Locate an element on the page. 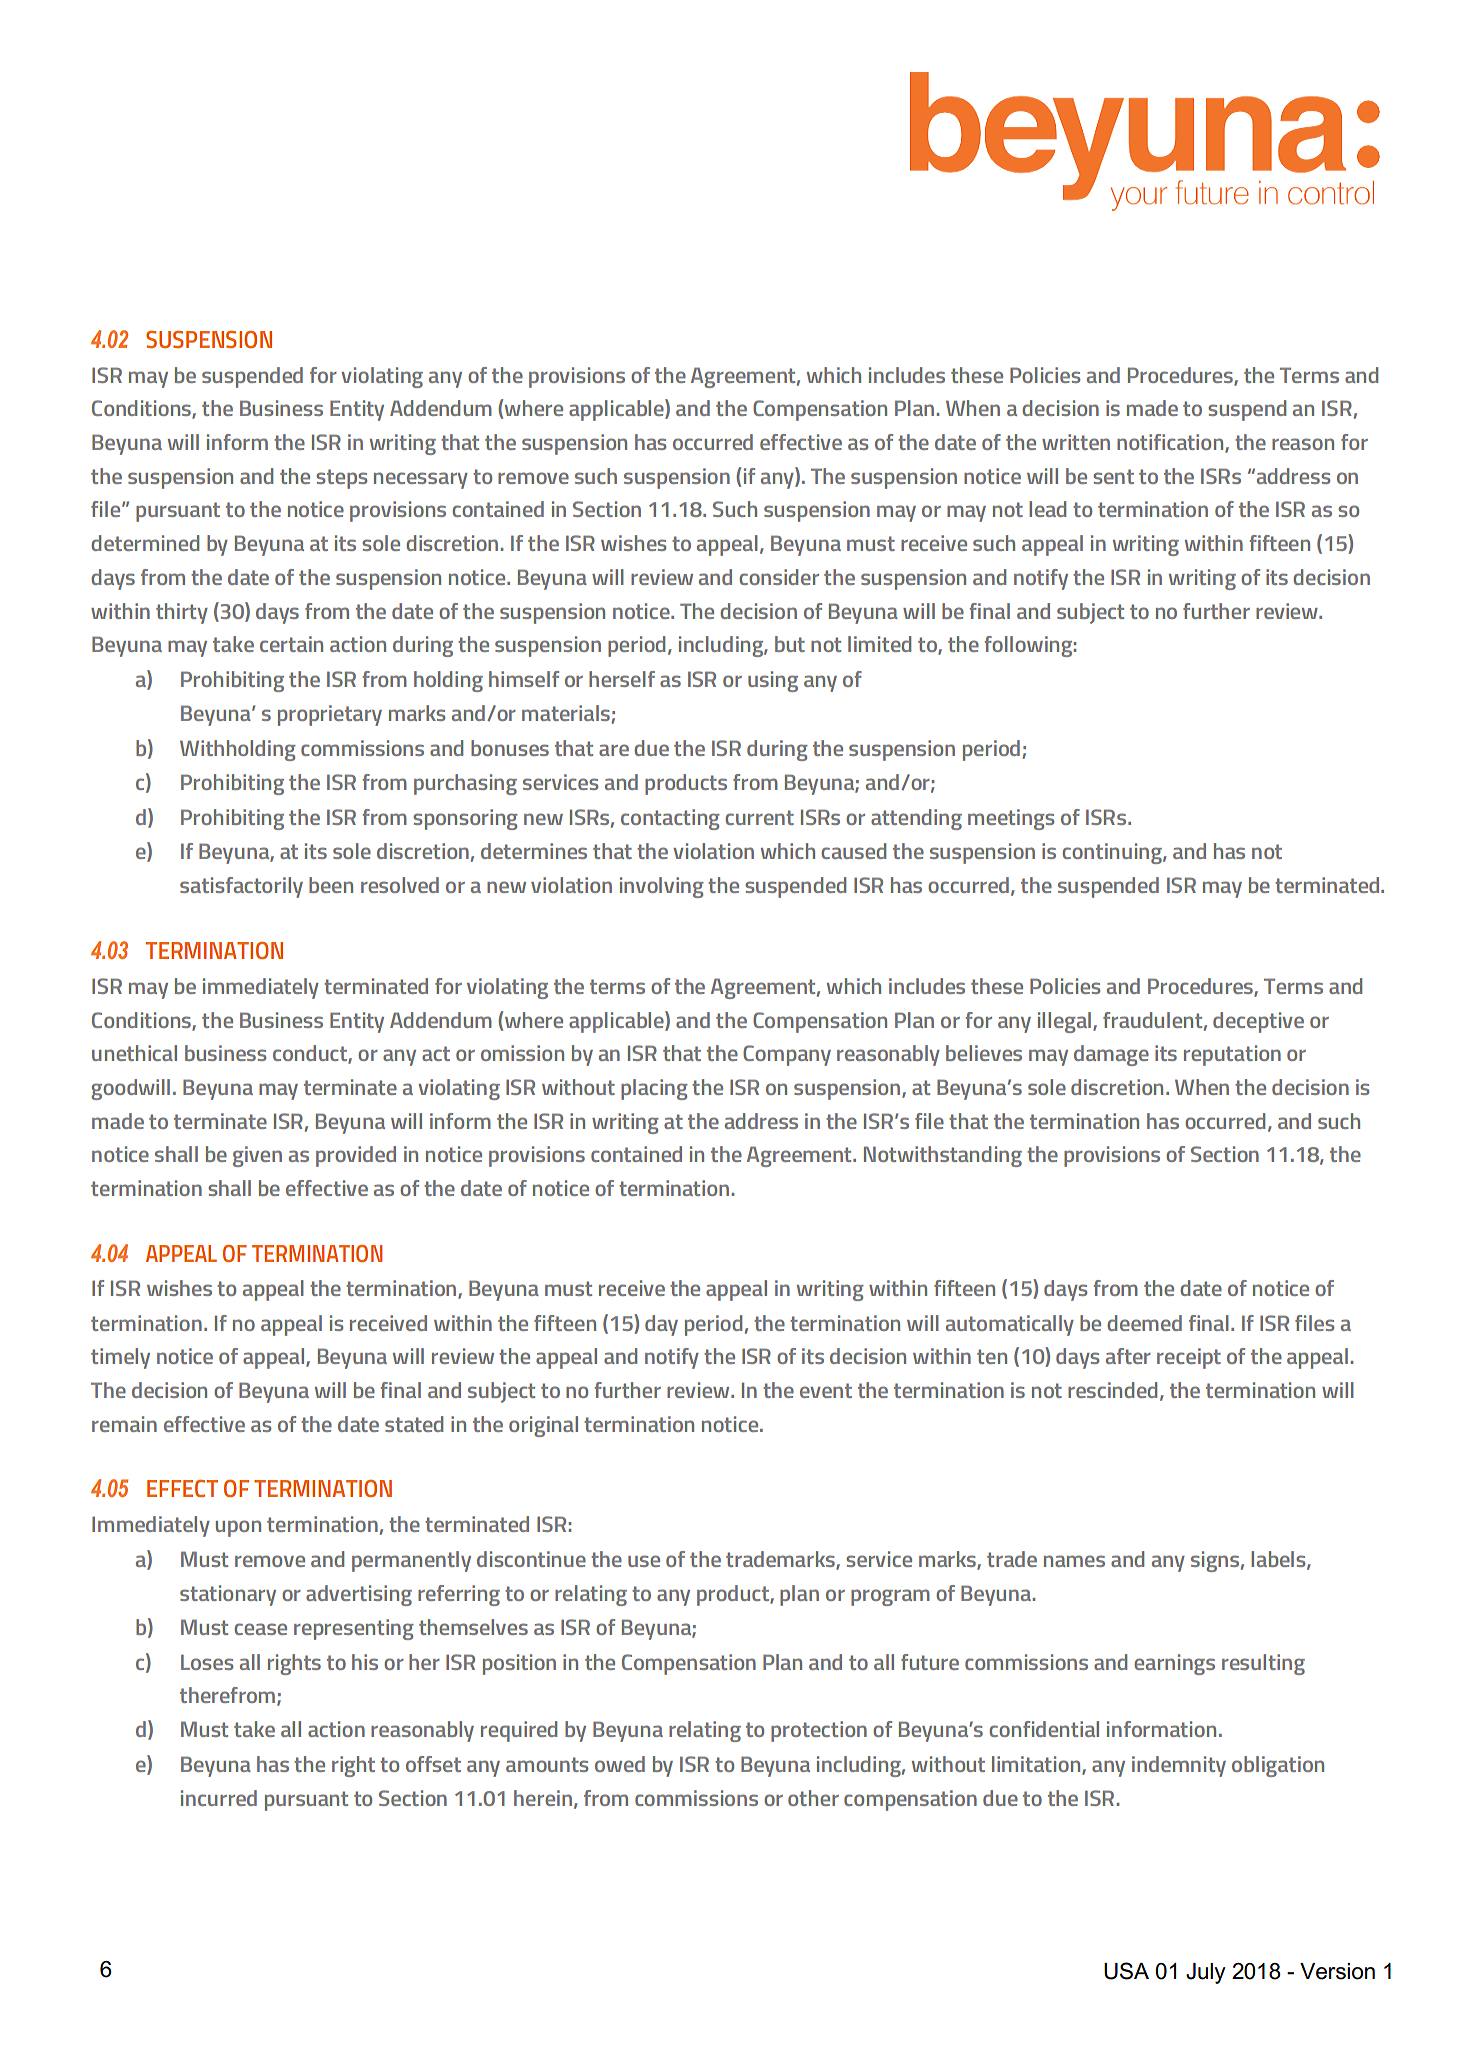  given is located at coordinates (257, 1156).
